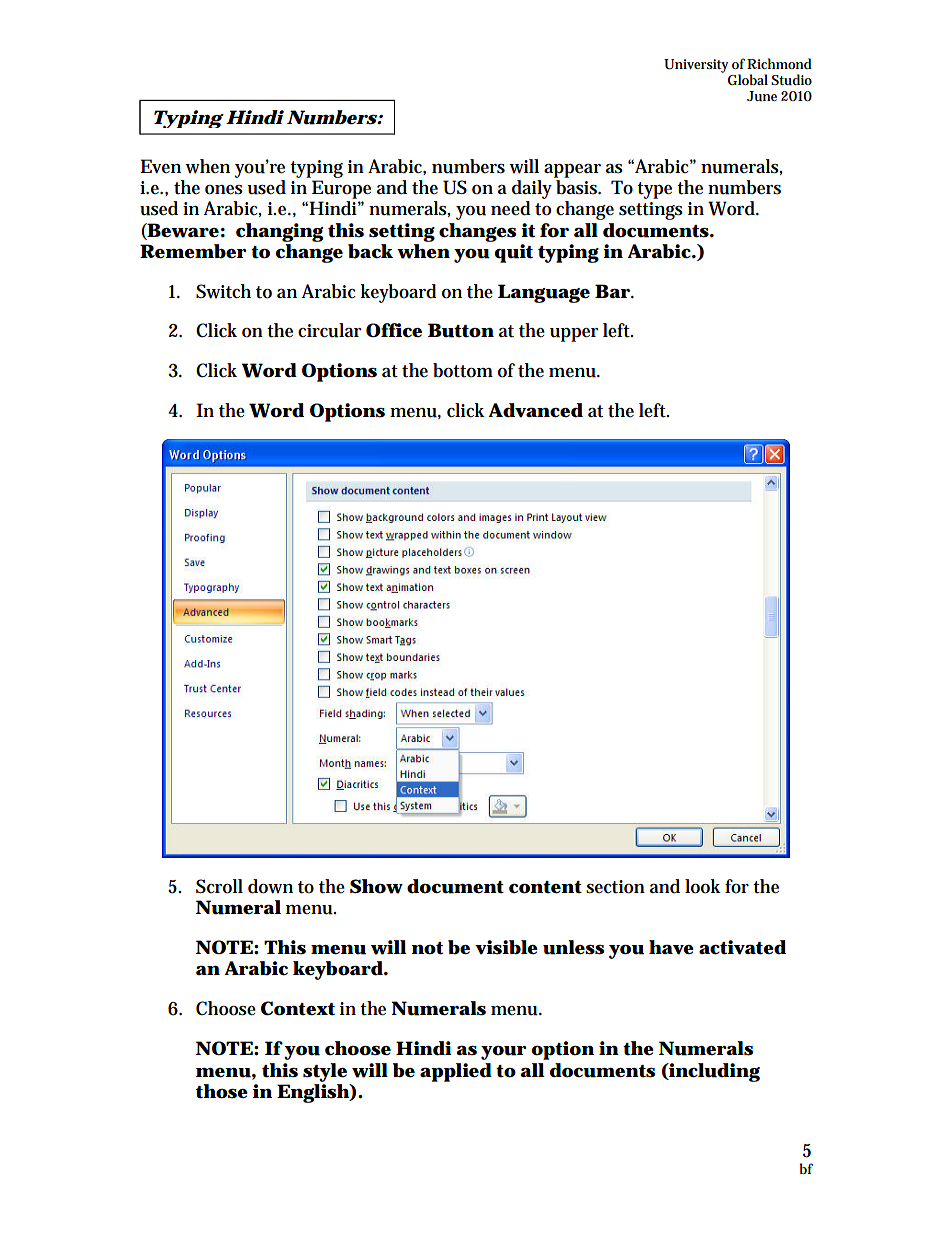  What do you see at coordinates (329, 330) in the screenshot?
I see `circular` at bounding box center [329, 330].
